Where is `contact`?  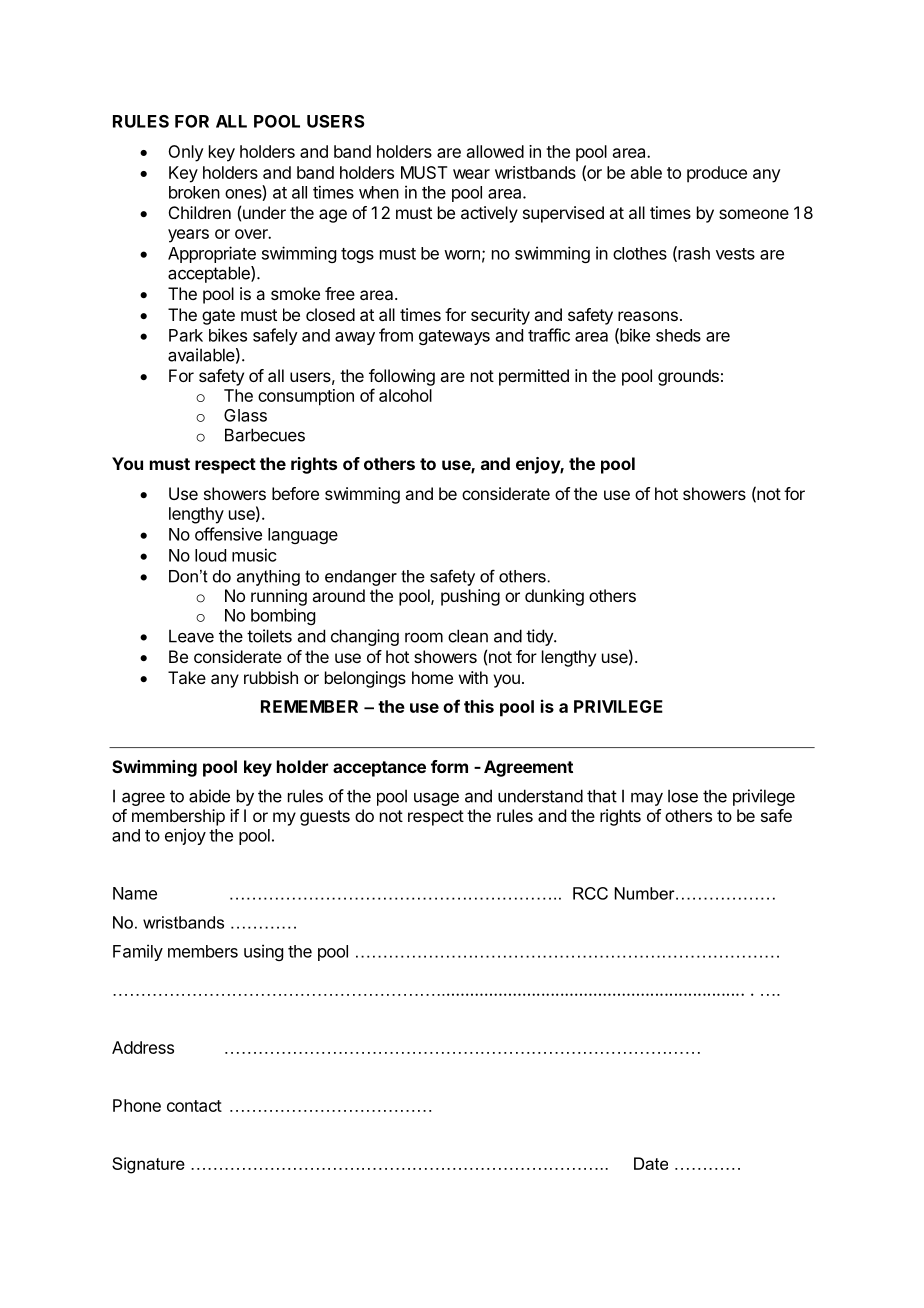 contact is located at coordinates (194, 1106).
